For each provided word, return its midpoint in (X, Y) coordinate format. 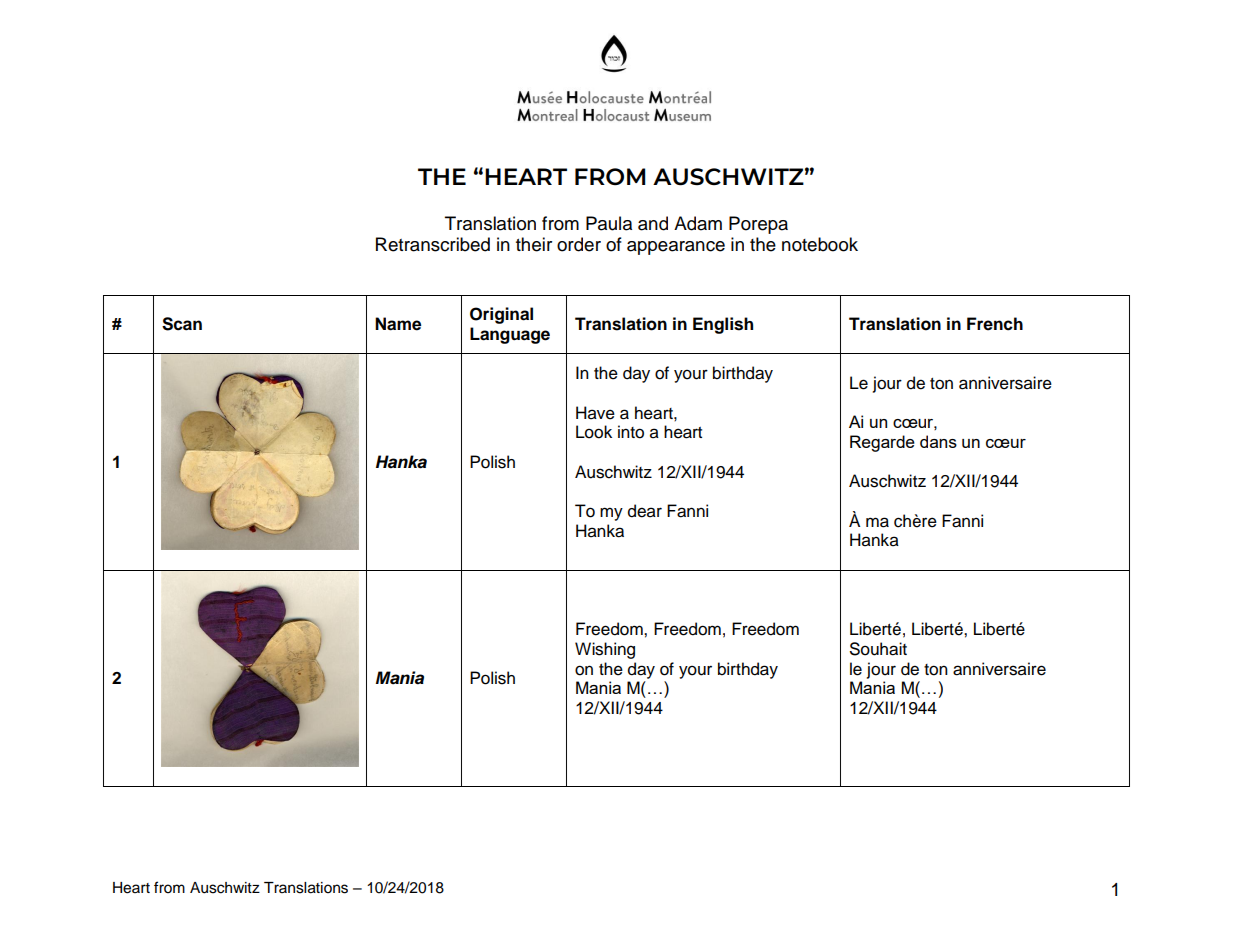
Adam (698, 223)
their (534, 244)
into (631, 432)
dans (938, 441)
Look (594, 432)
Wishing (605, 650)
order (579, 244)
